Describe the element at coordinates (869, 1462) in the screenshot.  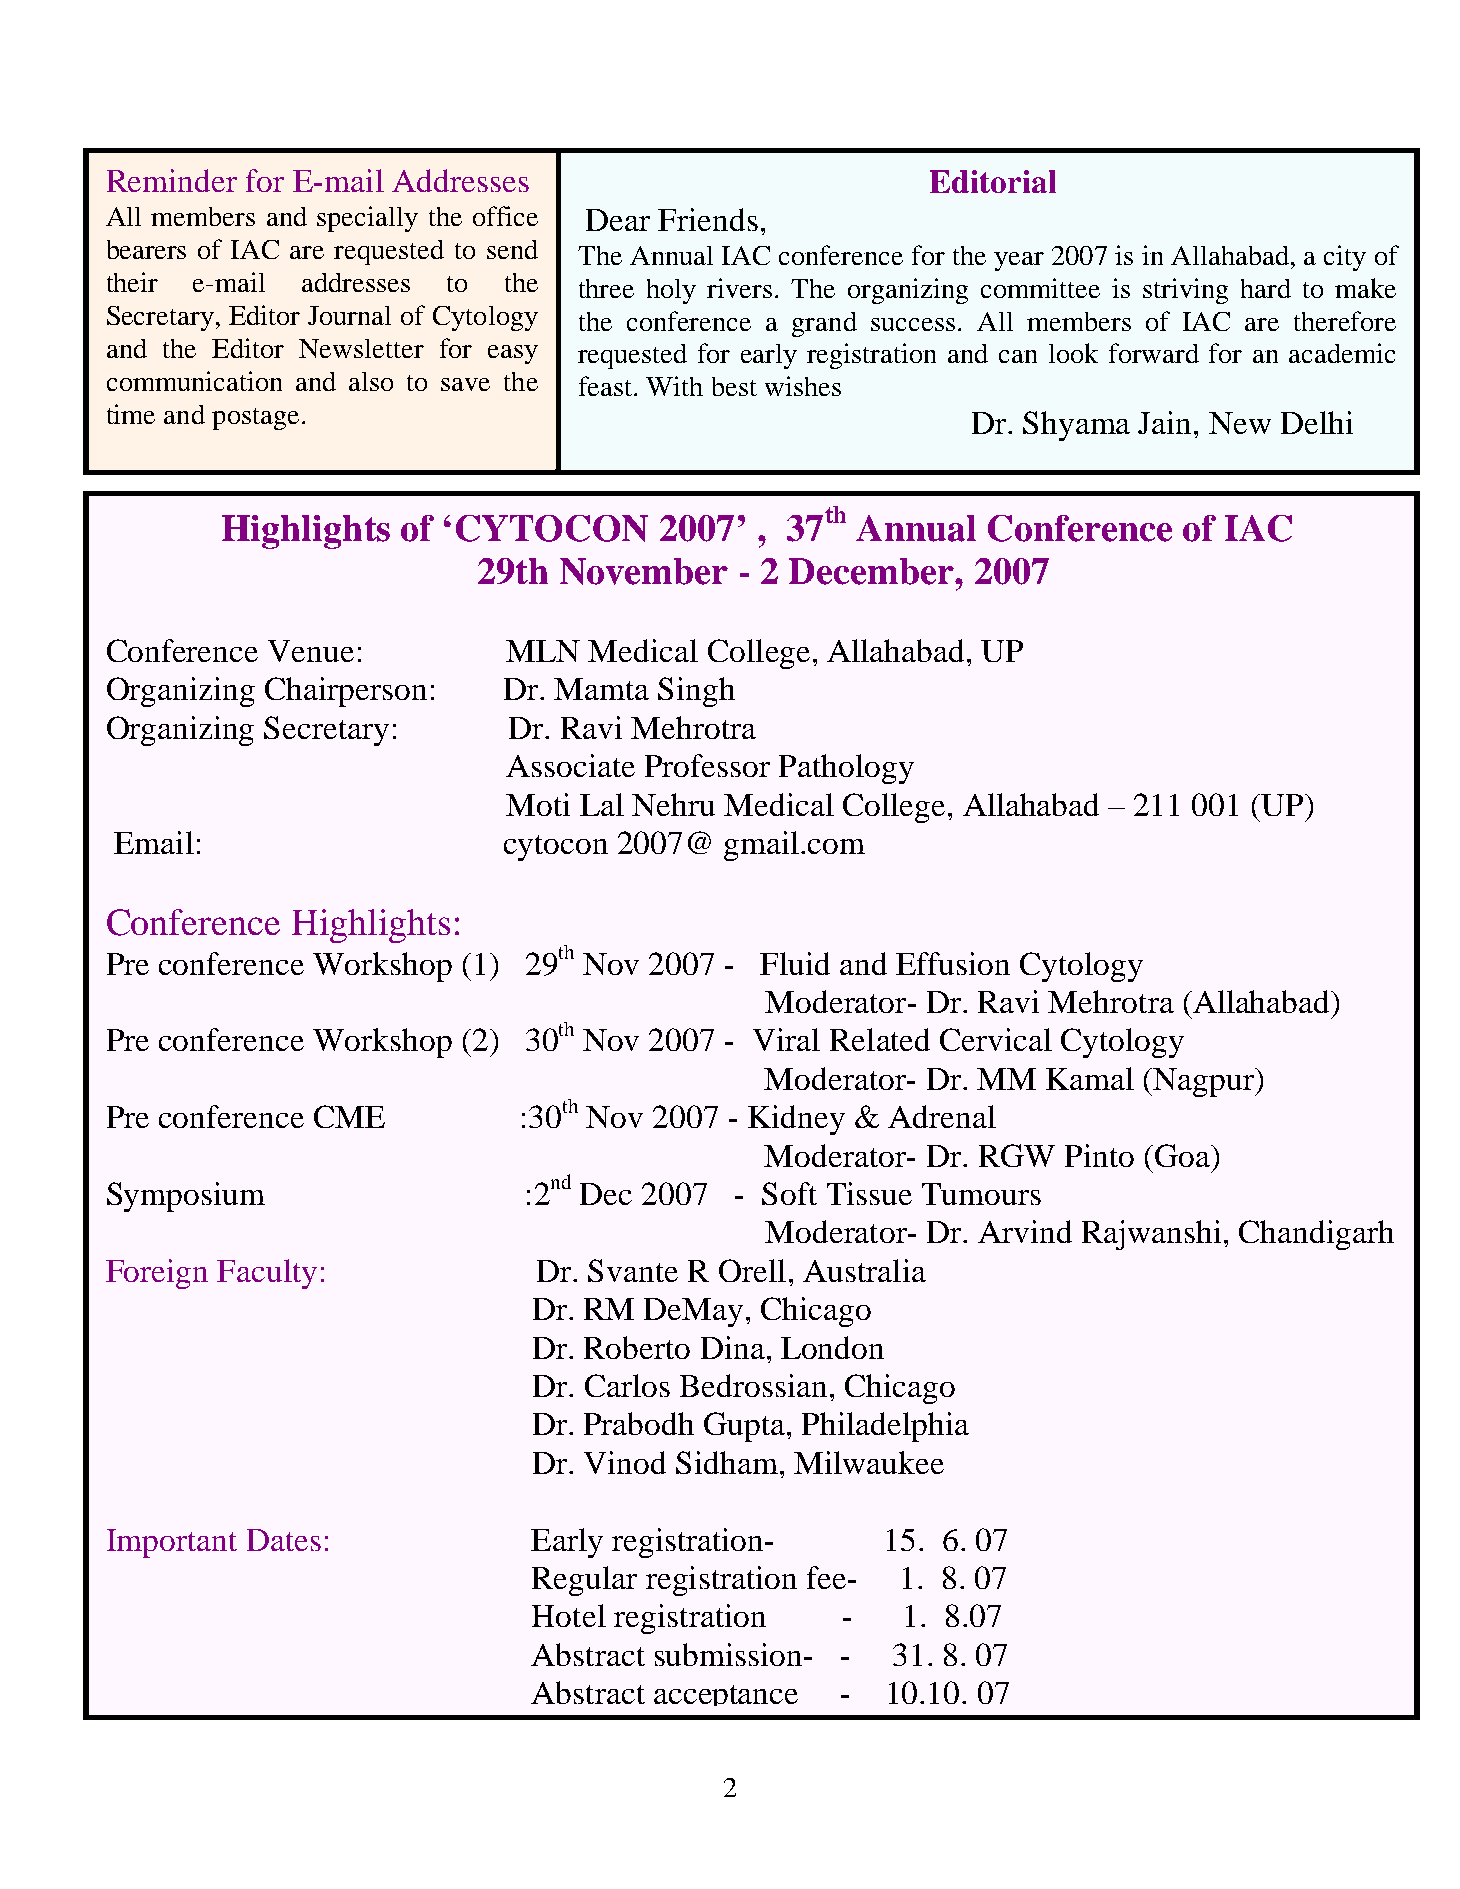
I see `Milwaukee` at that location.
